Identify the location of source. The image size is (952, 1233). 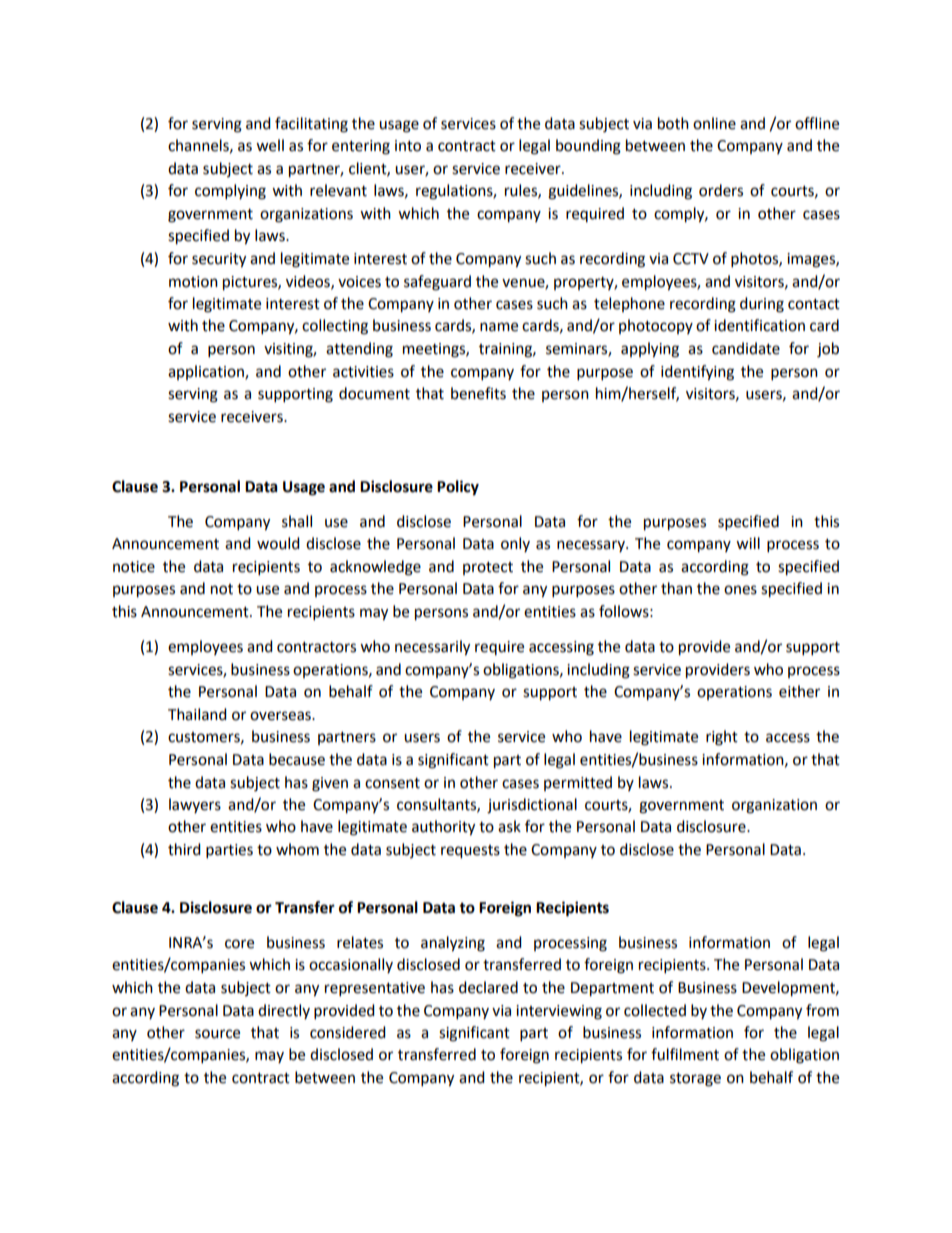
(217, 1034).
